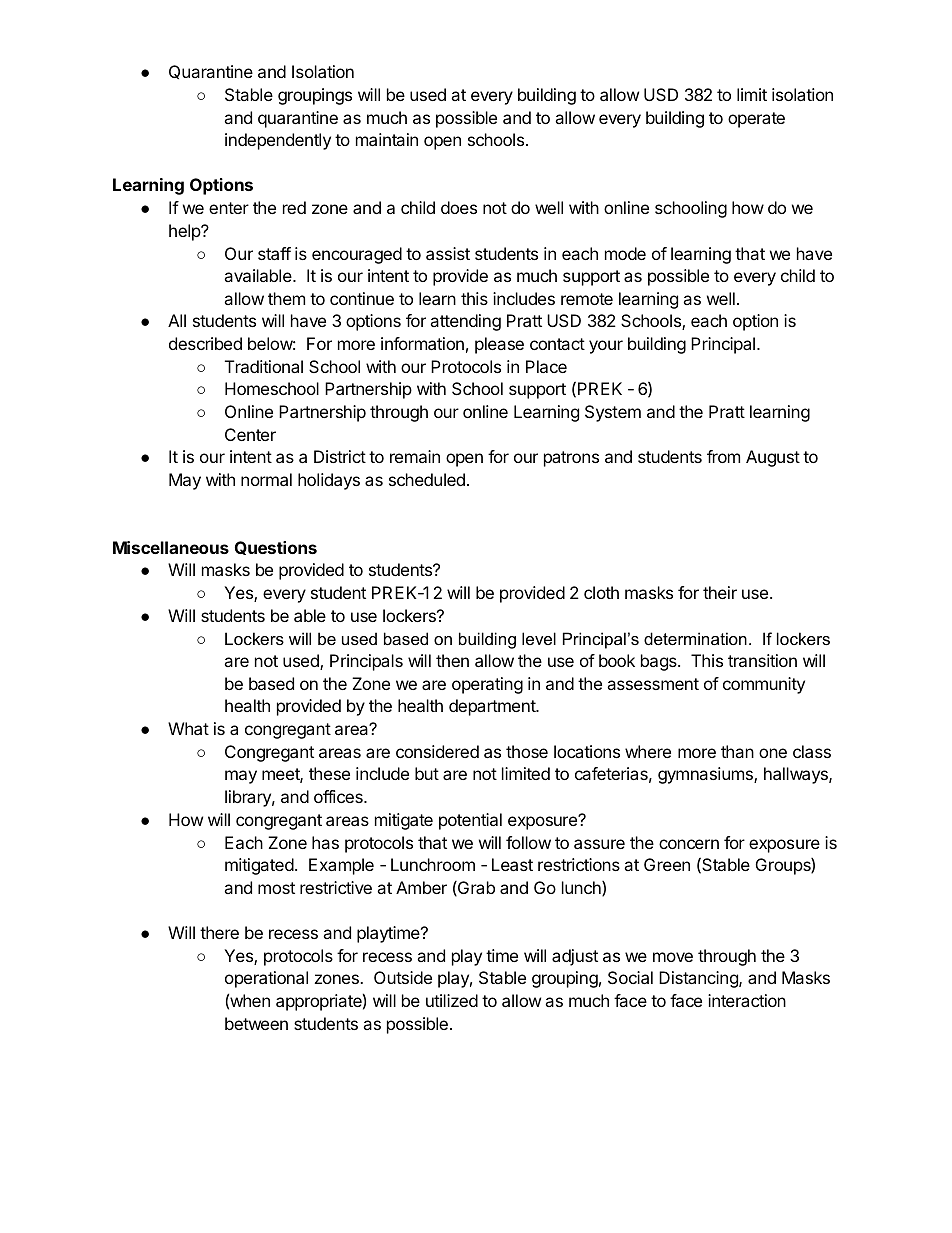 This document has height=1233, width=952. What do you see at coordinates (266, 979) in the document?
I see `operational` at bounding box center [266, 979].
